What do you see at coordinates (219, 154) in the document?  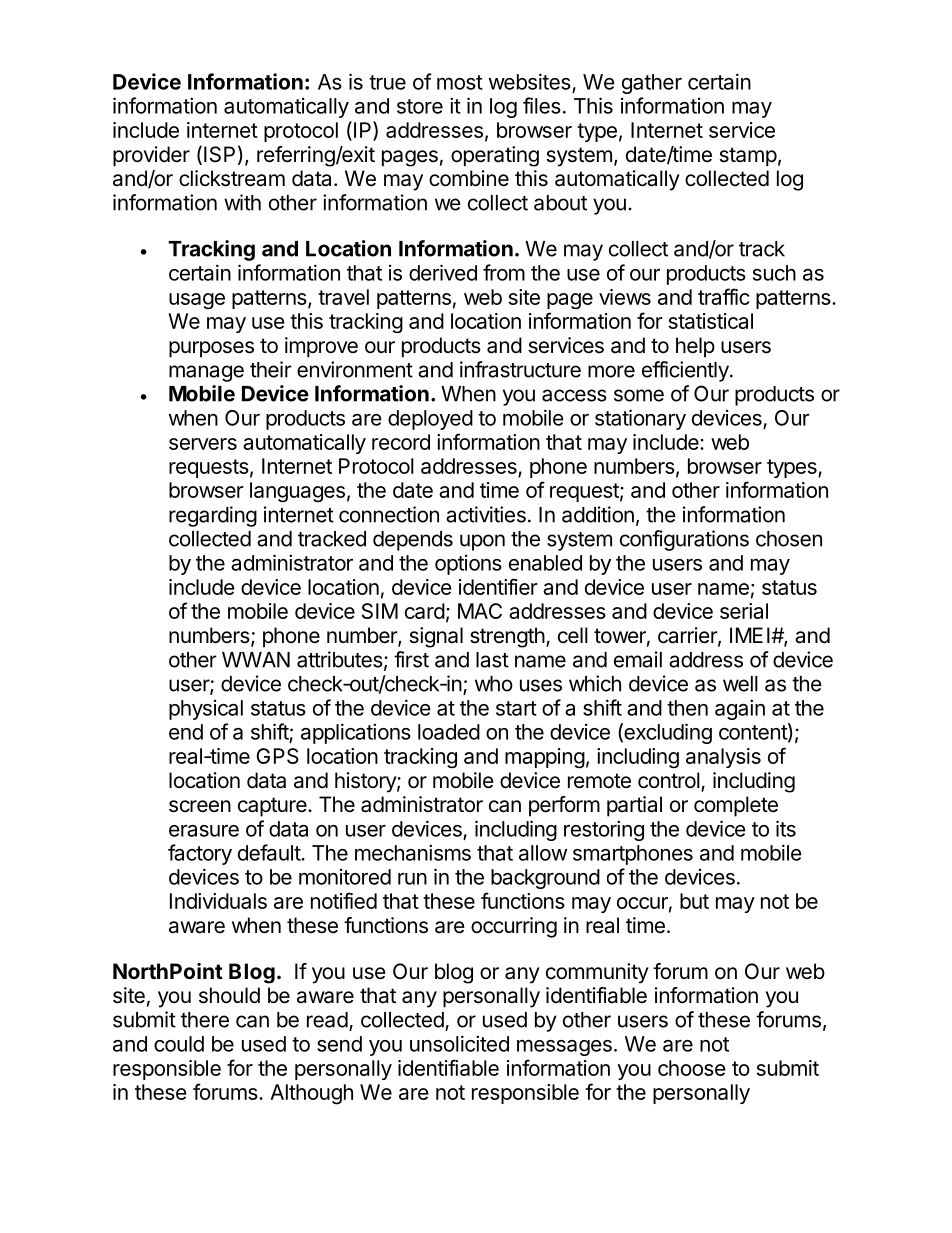 I see `ISP` at bounding box center [219, 154].
